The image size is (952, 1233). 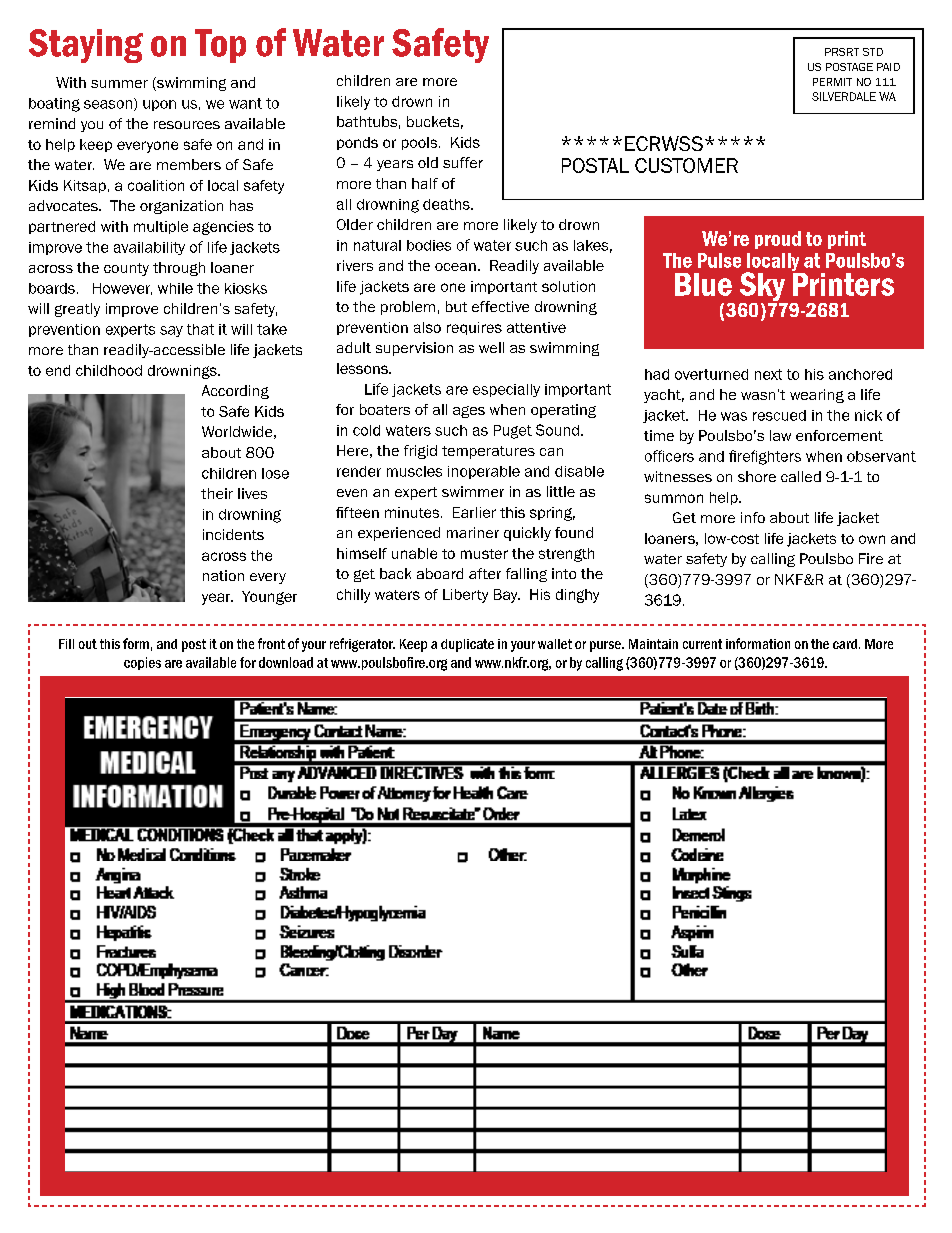 What do you see at coordinates (491, 347) in the screenshot?
I see `well` at bounding box center [491, 347].
